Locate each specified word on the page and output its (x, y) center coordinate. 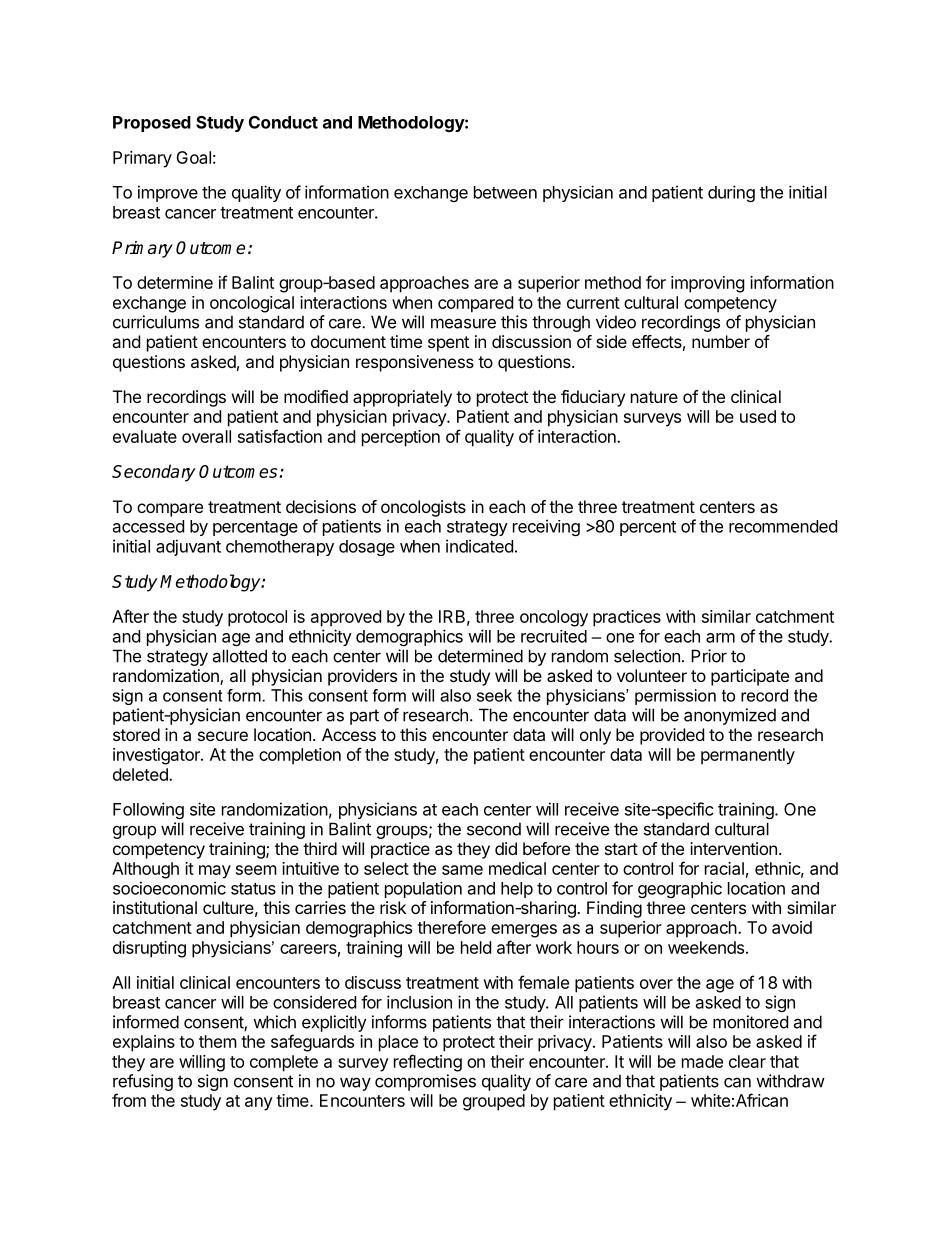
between (505, 192)
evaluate (145, 436)
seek (494, 695)
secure (223, 736)
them (218, 1041)
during (731, 193)
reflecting (428, 1063)
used (758, 416)
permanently (748, 756)
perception (401, 438)
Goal (193, 157)
